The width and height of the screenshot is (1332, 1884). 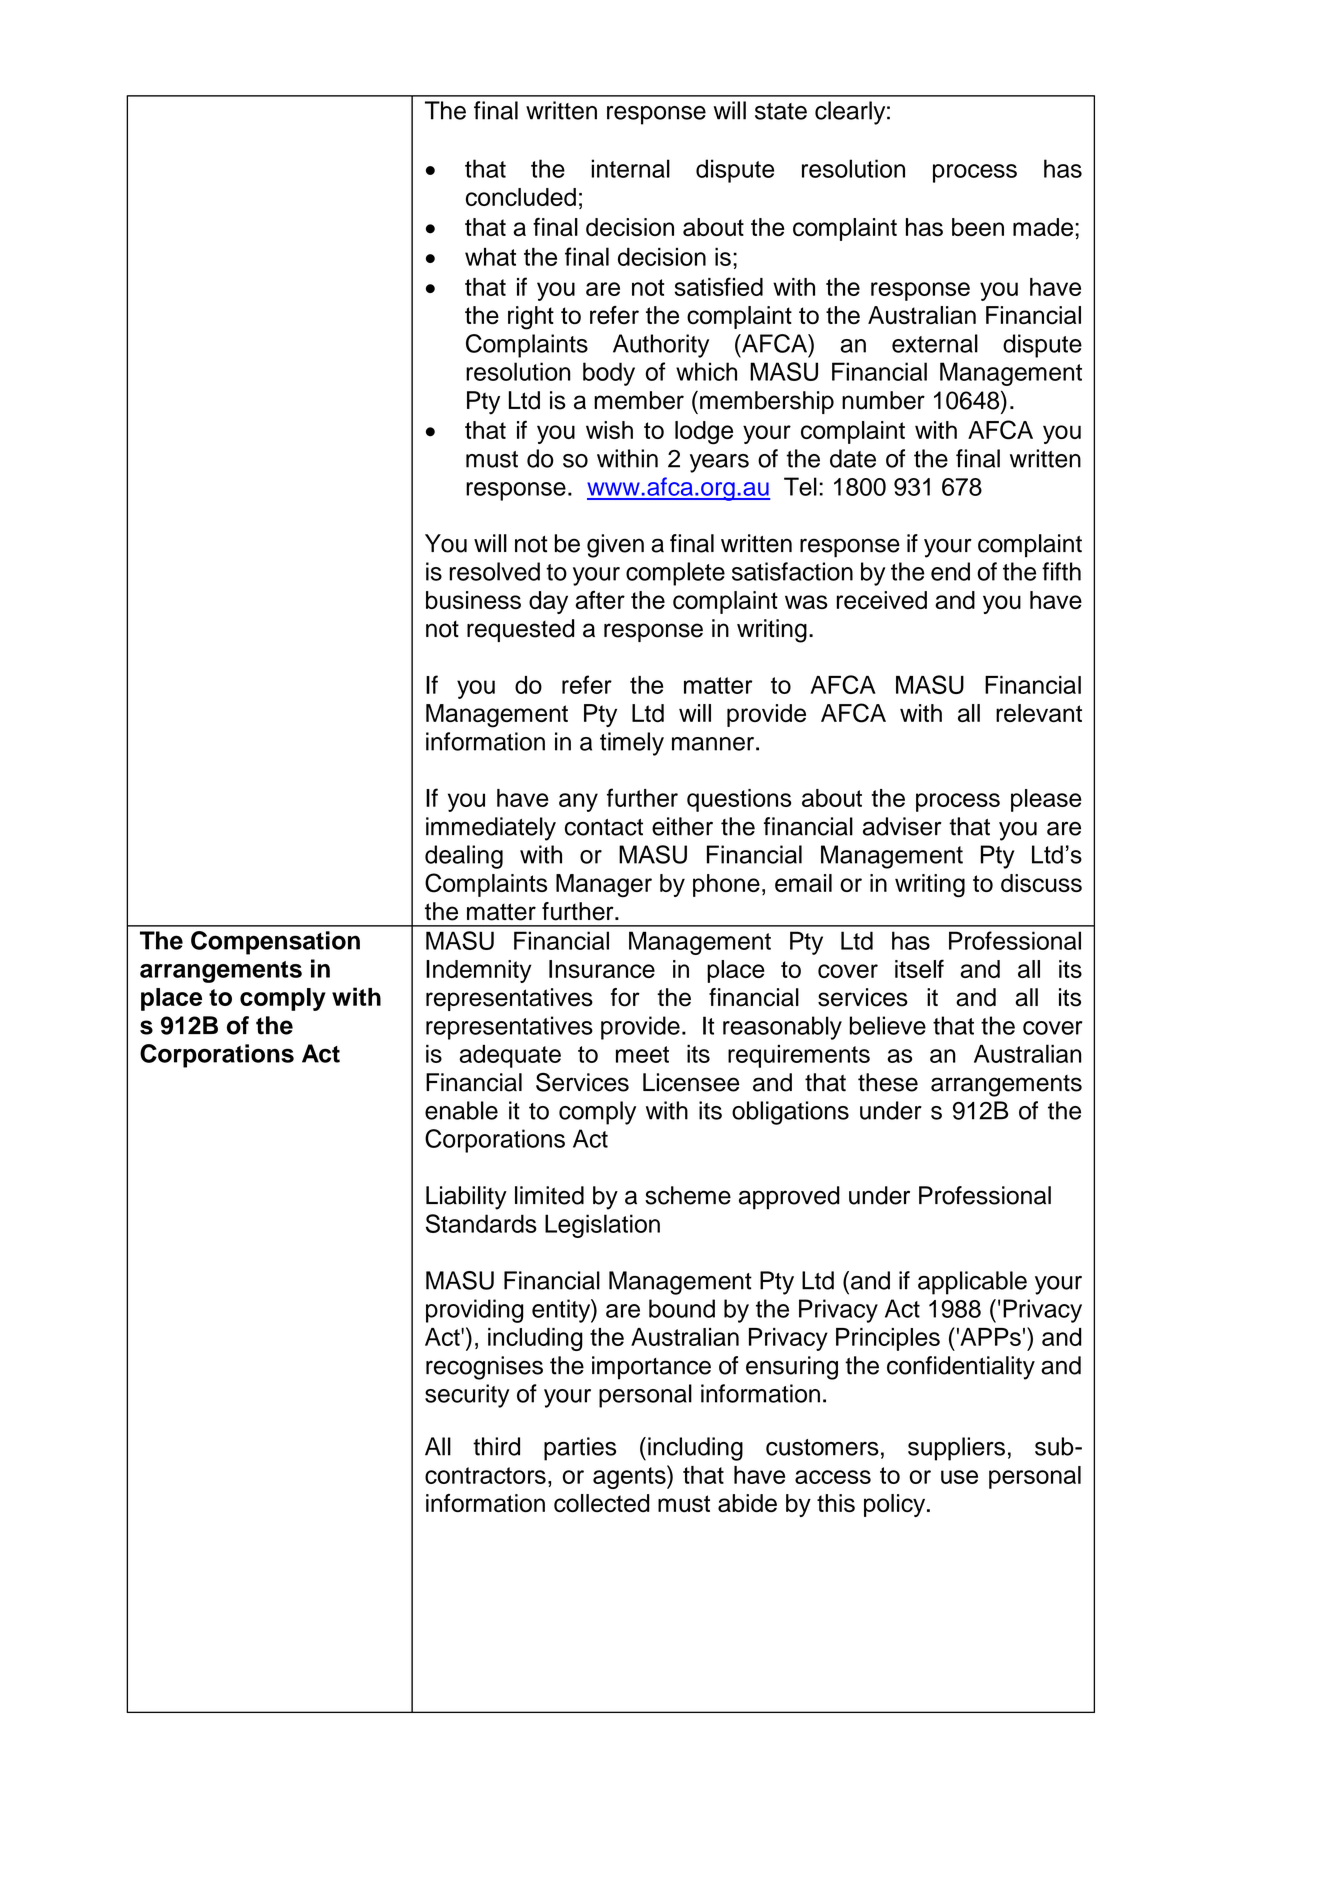 What do you see at coordinates (464, 857) in the screenshot?
I see `dealing` at bounding box center [464, 857].
